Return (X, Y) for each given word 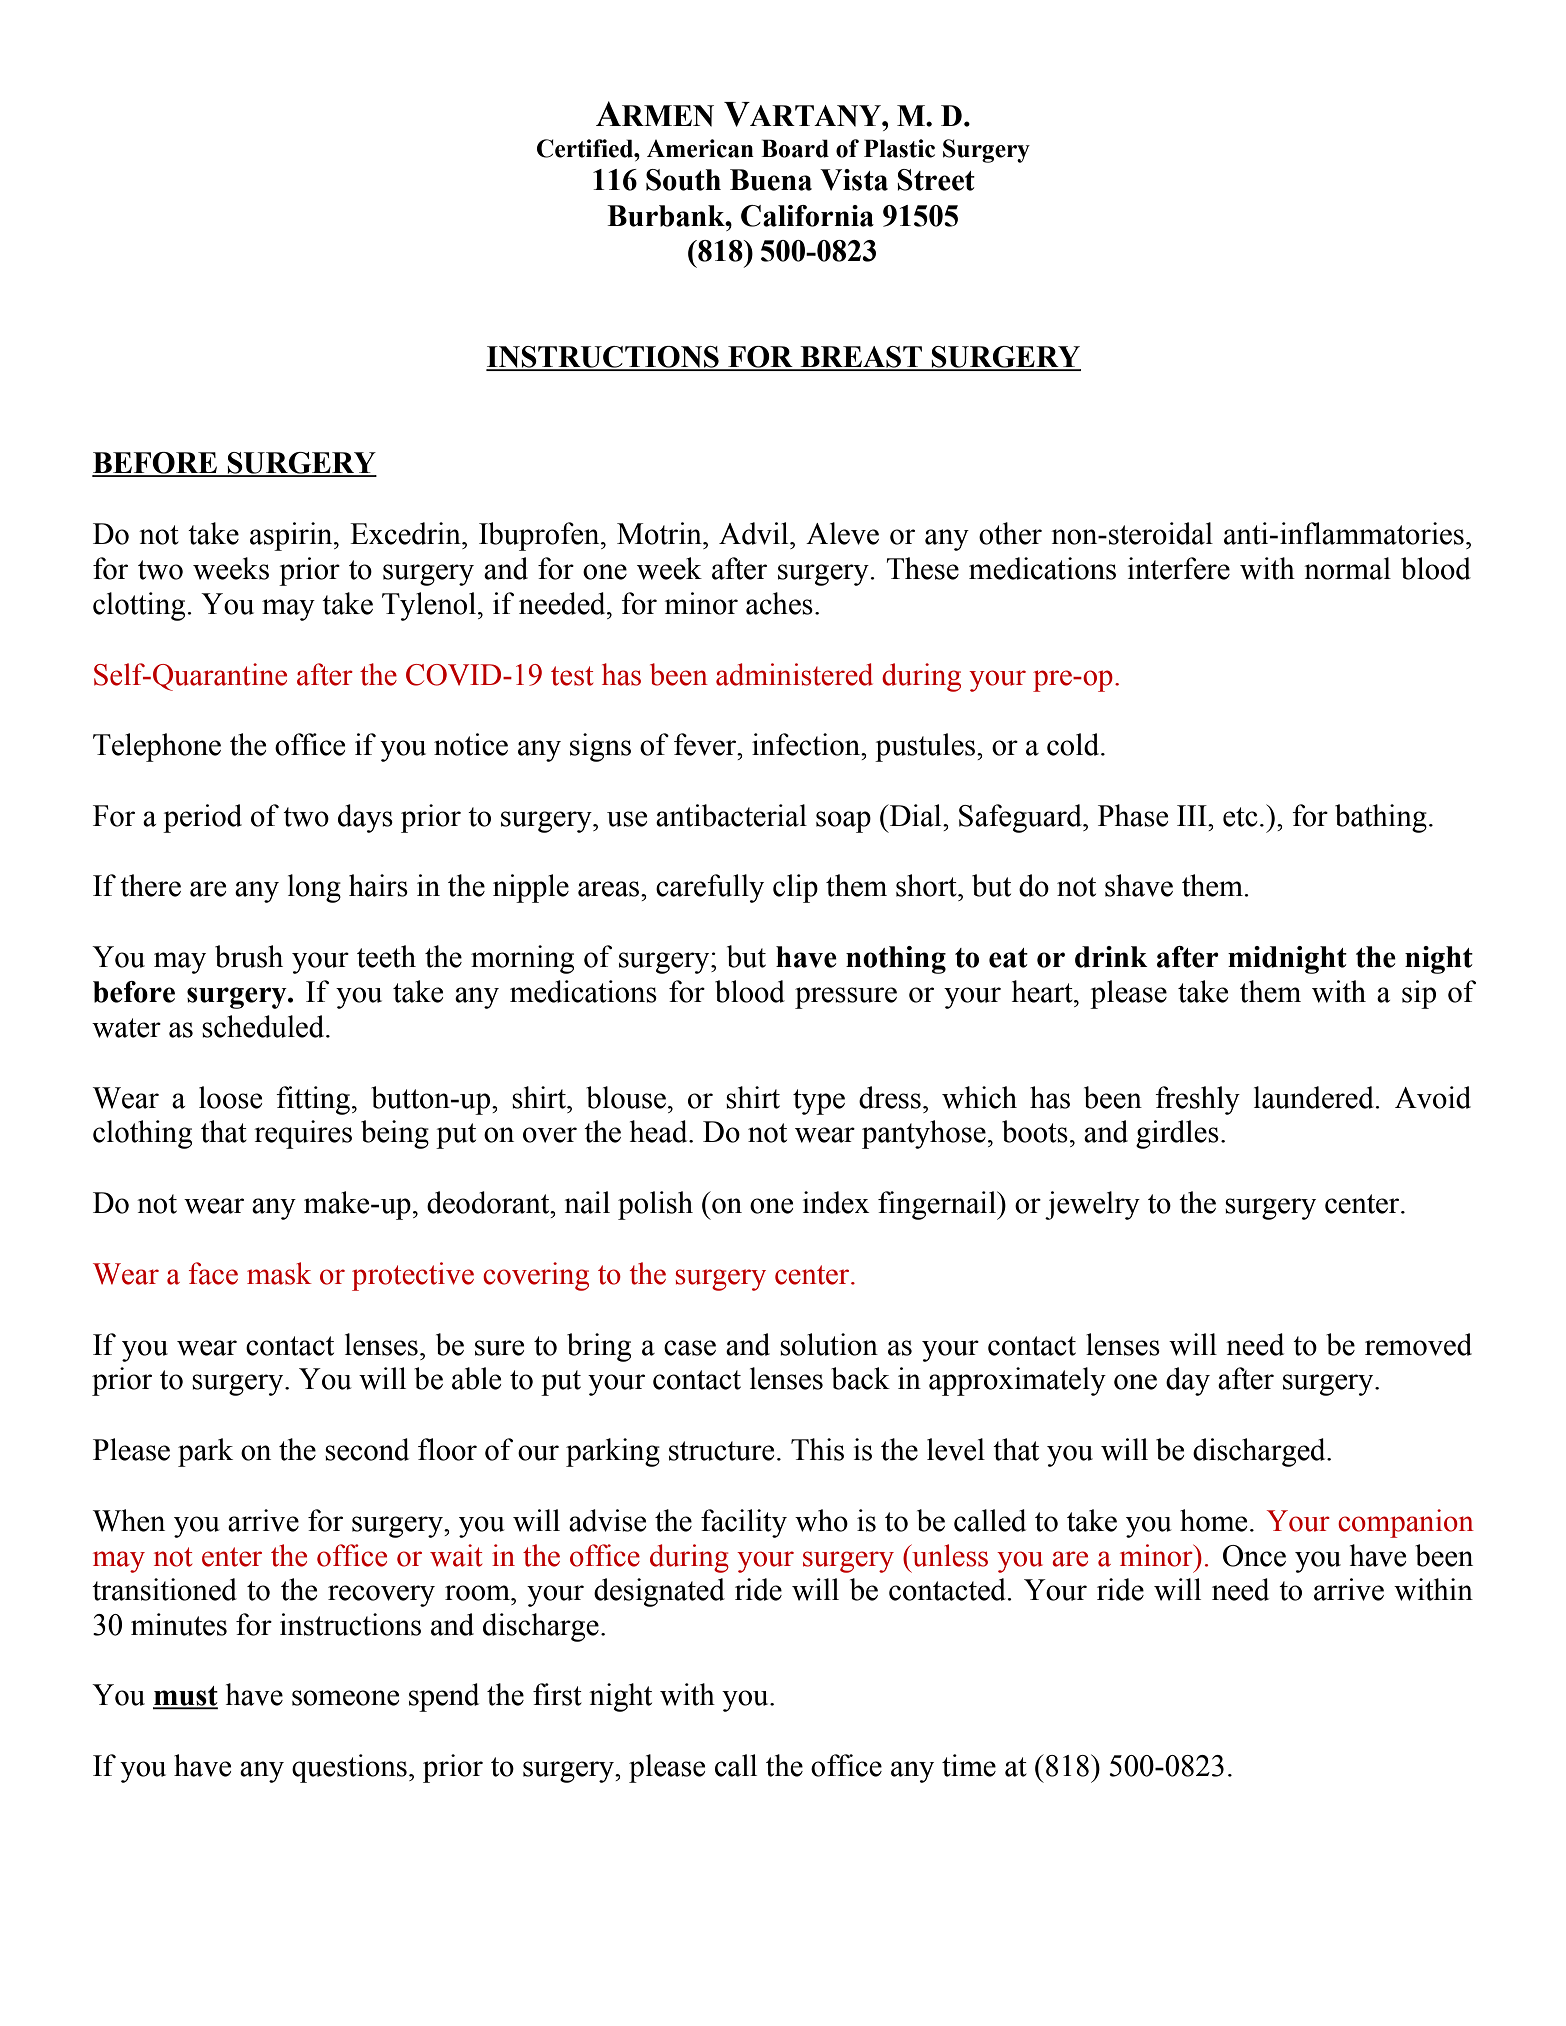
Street (936, 180)
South (683, 180)
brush (249, 956)
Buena (771, 180)
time (969, 1765)
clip (795, 888)
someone (345, 1698)
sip (1419, 994)
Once (1254, 1556)
